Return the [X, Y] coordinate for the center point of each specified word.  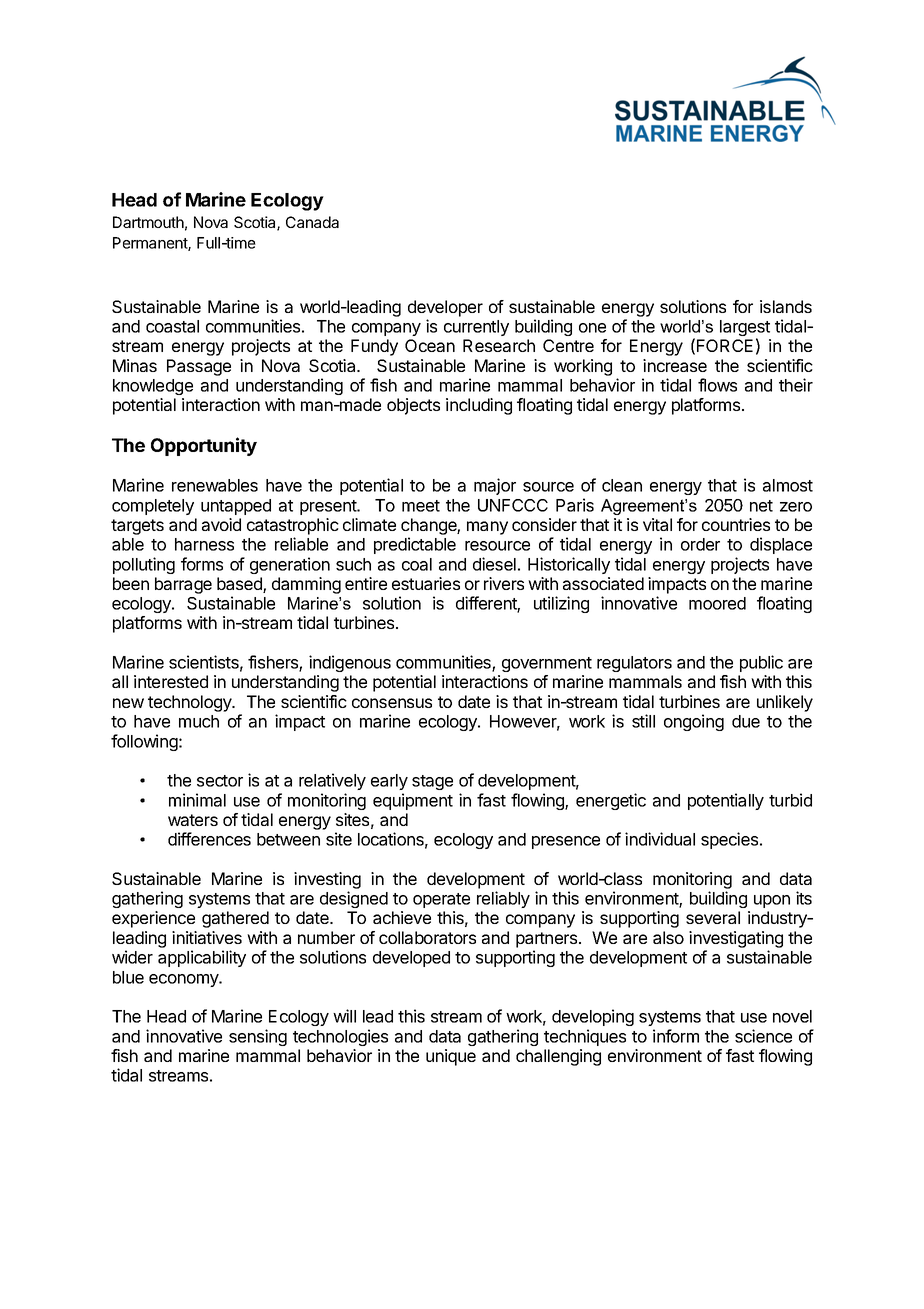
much [199, 721]
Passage [199, 367]
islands [786, 306]
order [700, 544]
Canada [312, 222]
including [479, 406]
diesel [494, 564]
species [731, 840]
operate [441, 900]
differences [209, 839]
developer [445, 308]
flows [717, 385]
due [746, 721]
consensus [392, 703]
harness [204, 544]
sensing [258, 1037]
